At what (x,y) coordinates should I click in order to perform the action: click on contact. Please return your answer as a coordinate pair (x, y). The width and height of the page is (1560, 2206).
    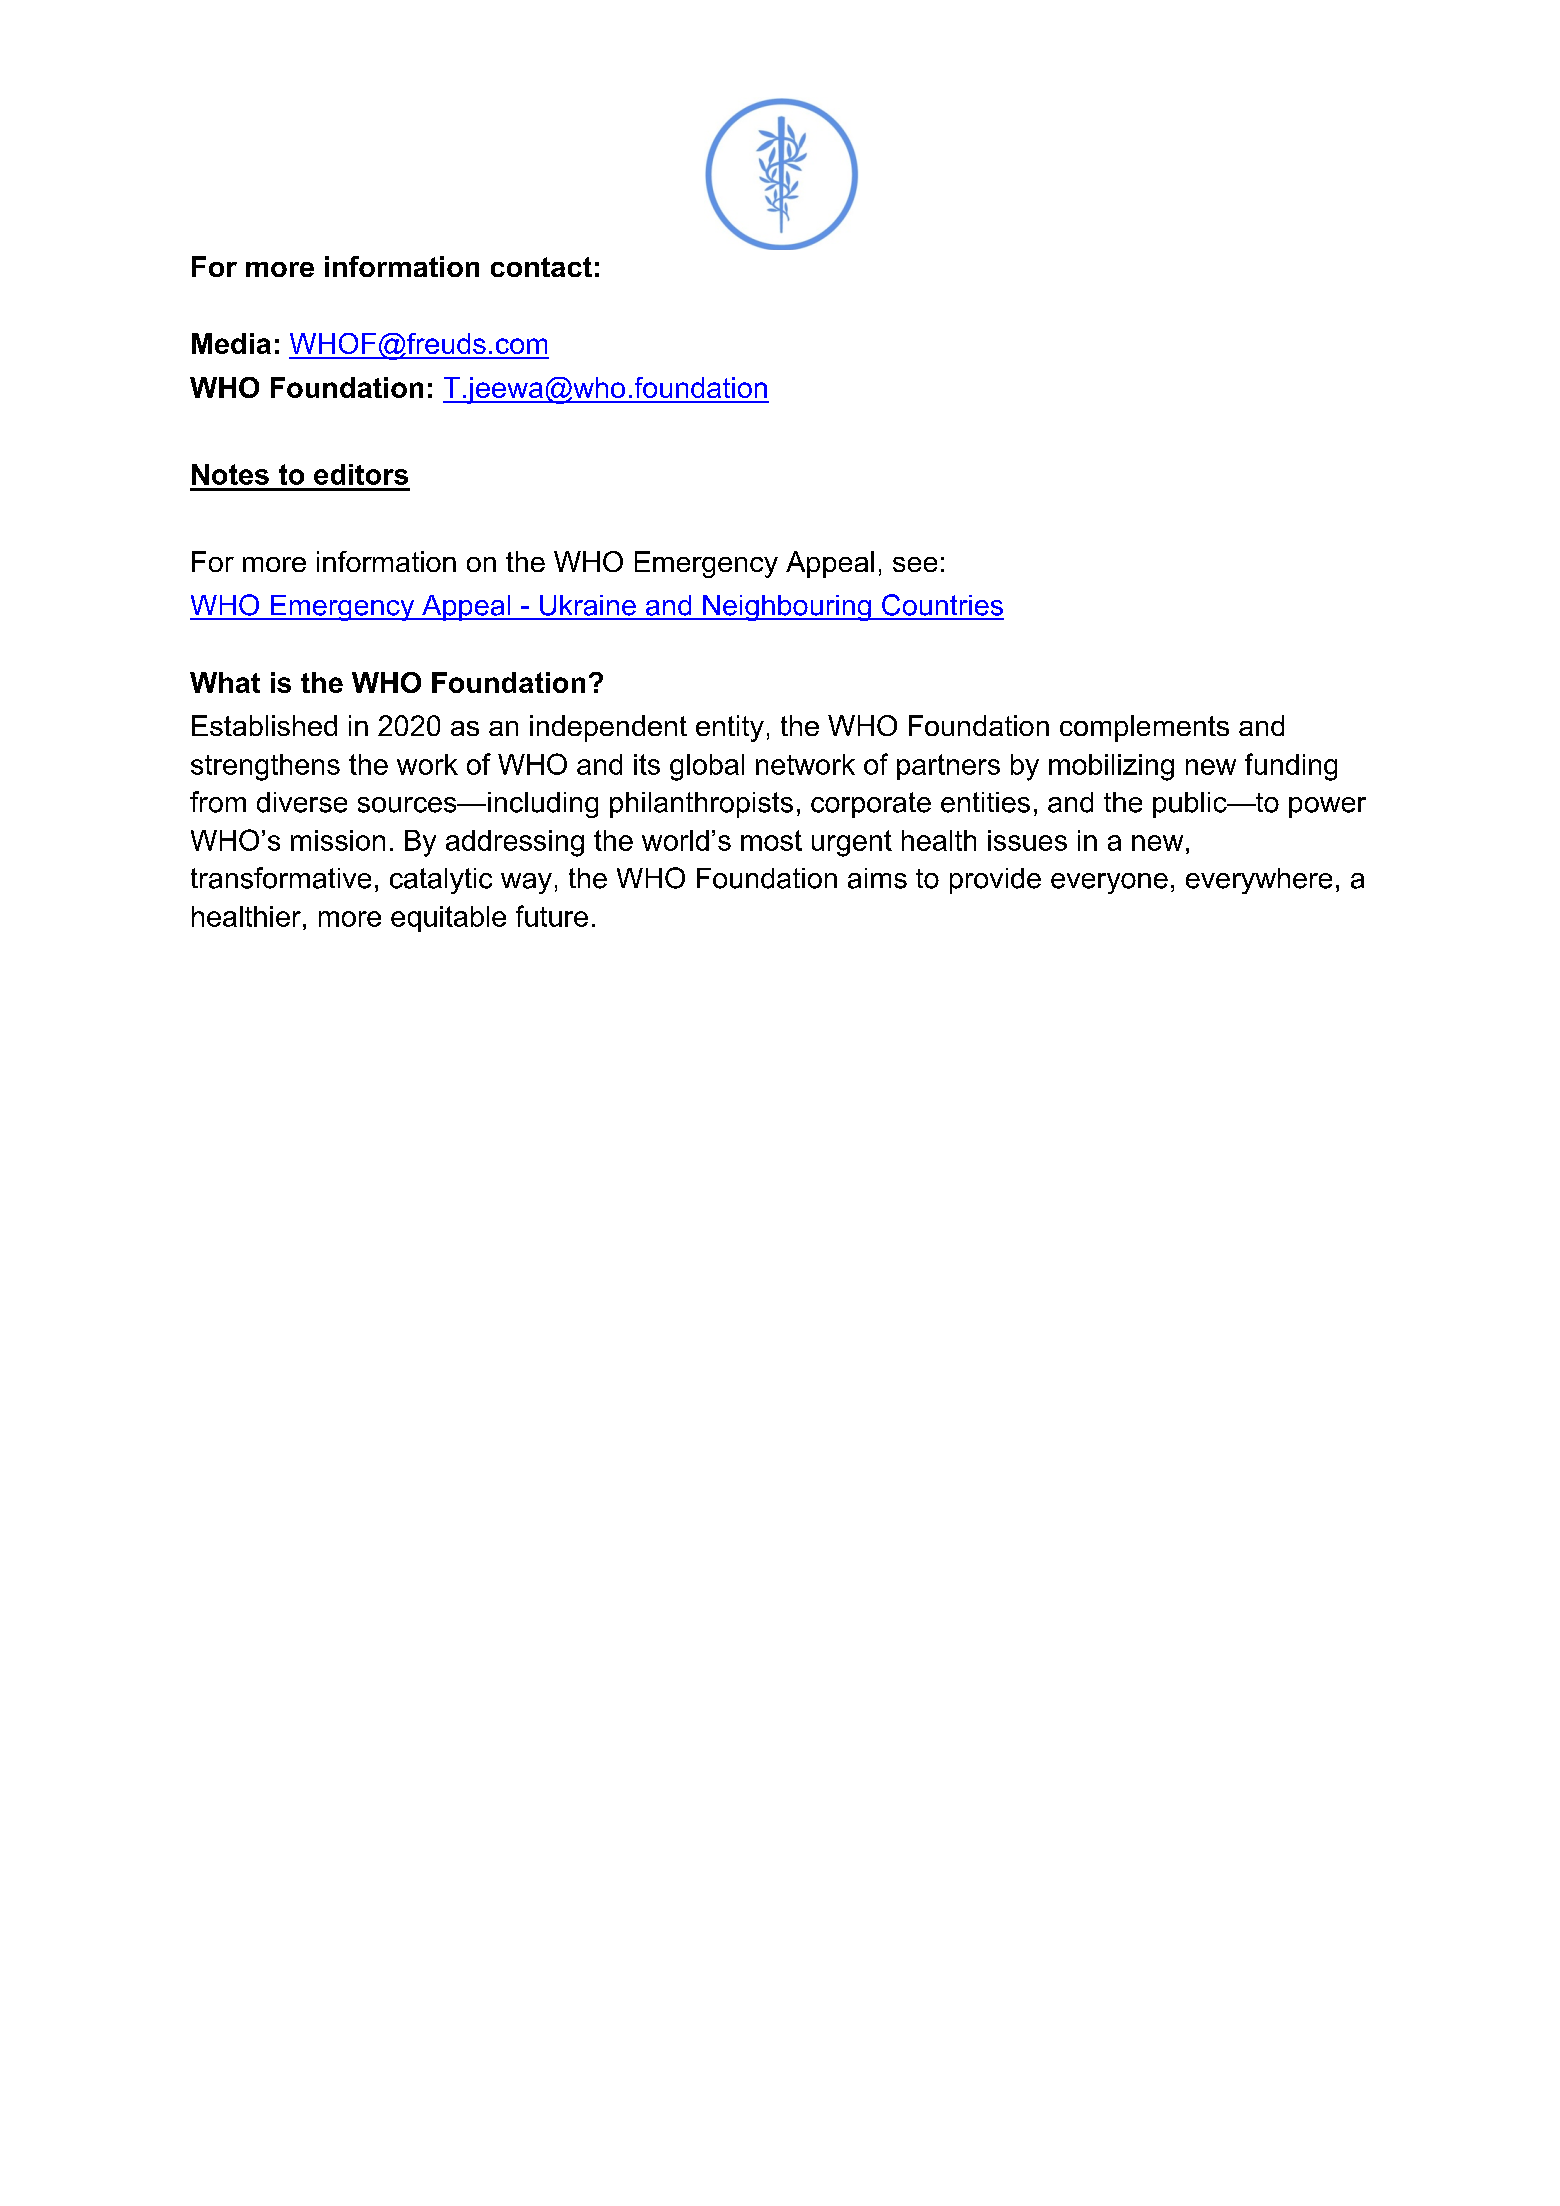
    Looking at the image, I should click on (541, 267).
